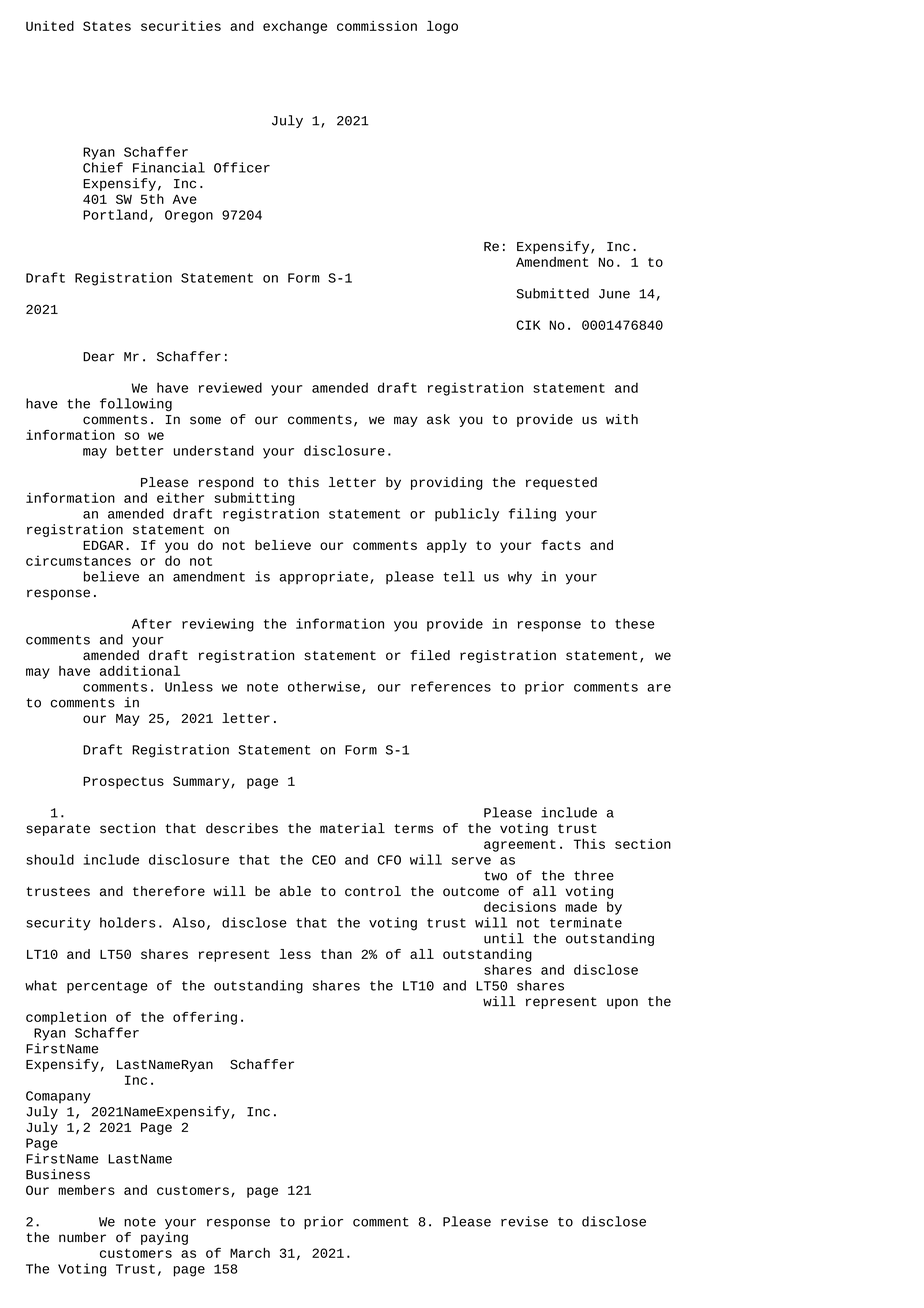 The width and height of the image is (924, 1308). Describe the element at coordinates (107, 26) in the image. I see `States` at that location.
